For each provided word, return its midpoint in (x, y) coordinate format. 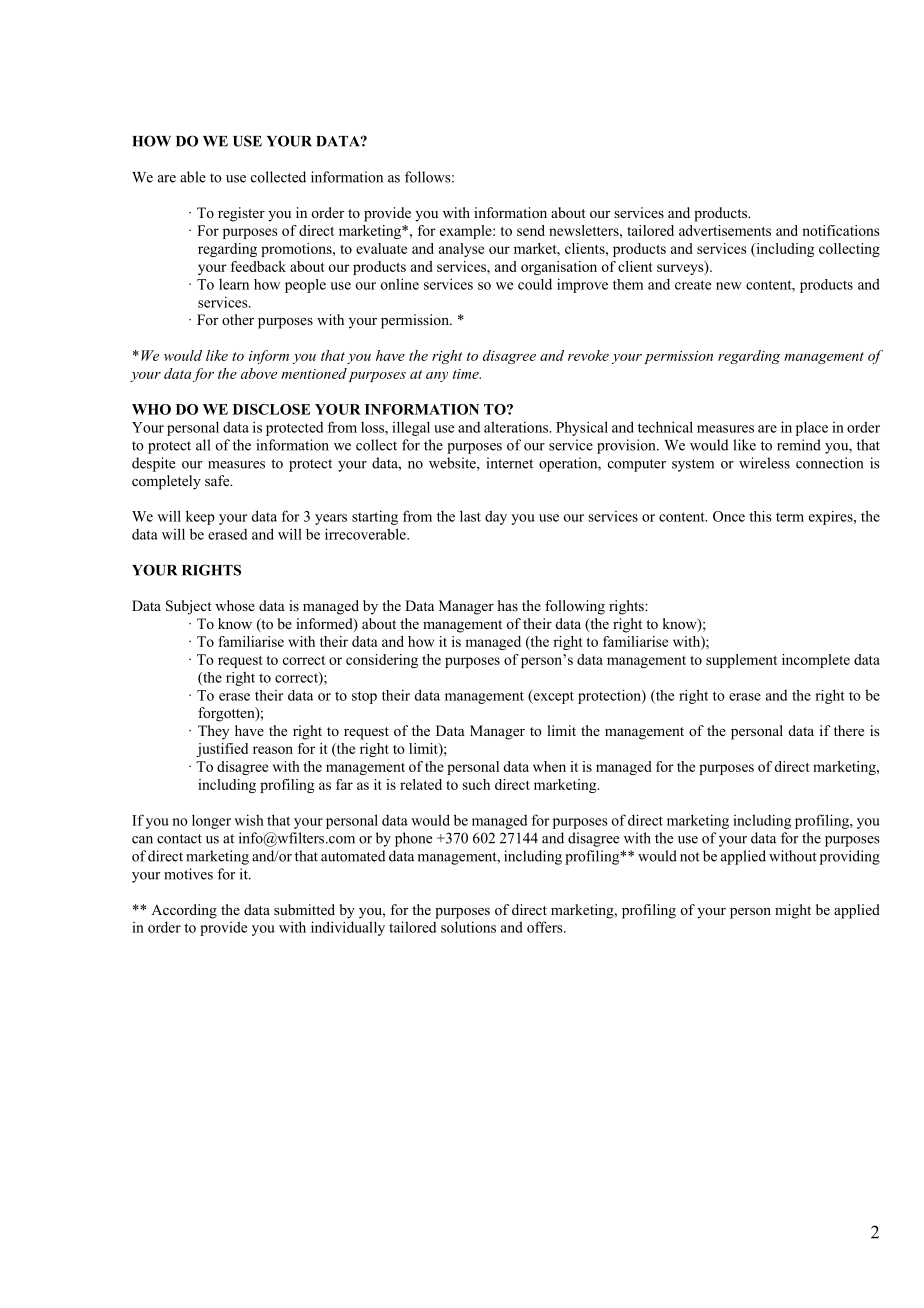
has (508, 605)
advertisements (725, 230)
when (549, 766)
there (849, 730)
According (184, 911)
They (213, 732)
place (812, 428)
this (760, 516)
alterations (517, 427)
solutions (468, 927)
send (531, 230)
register (241, 214)
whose (235, 605)
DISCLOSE (271, 409)
